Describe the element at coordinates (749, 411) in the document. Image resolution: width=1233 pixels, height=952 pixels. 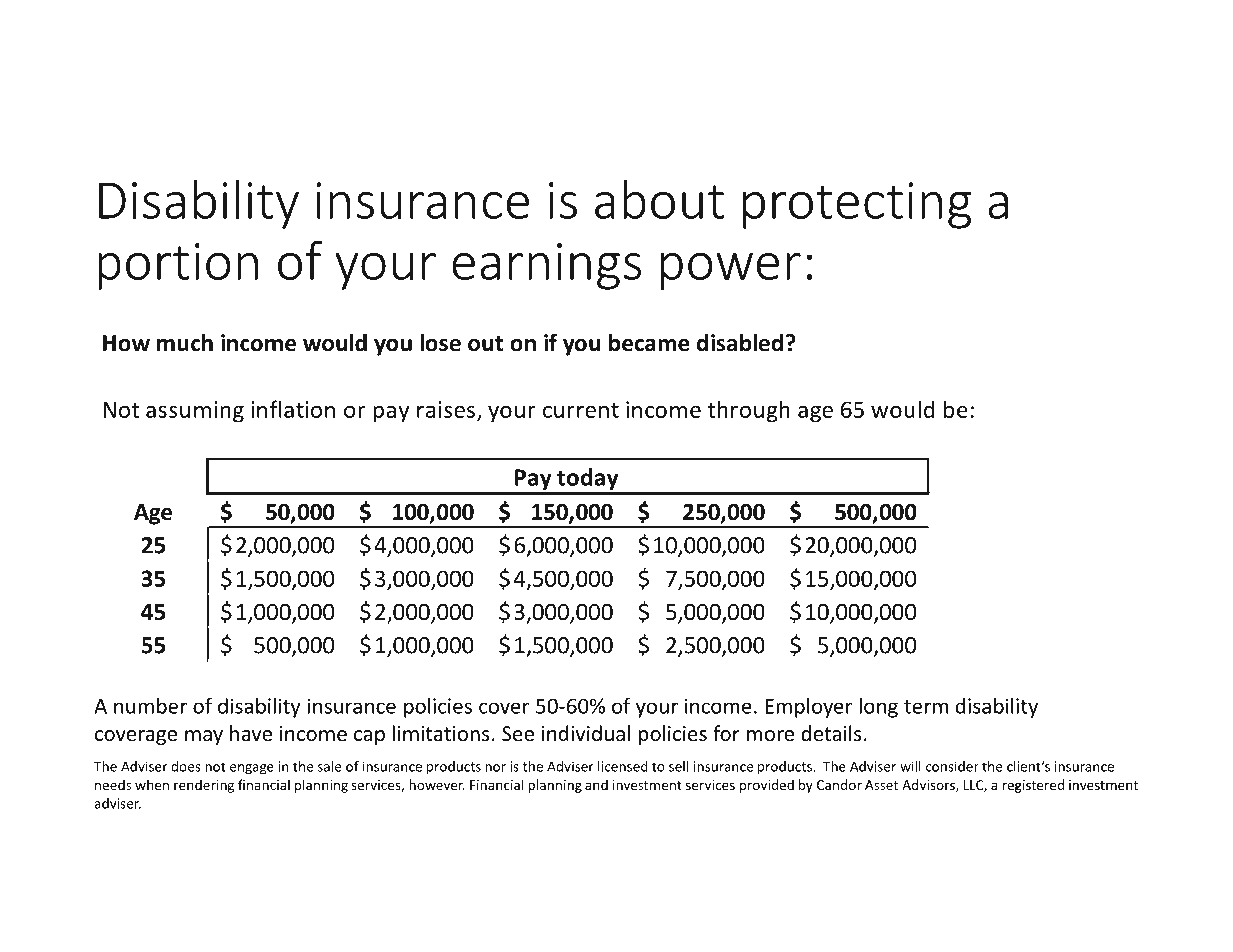
I see `through` at that location.
